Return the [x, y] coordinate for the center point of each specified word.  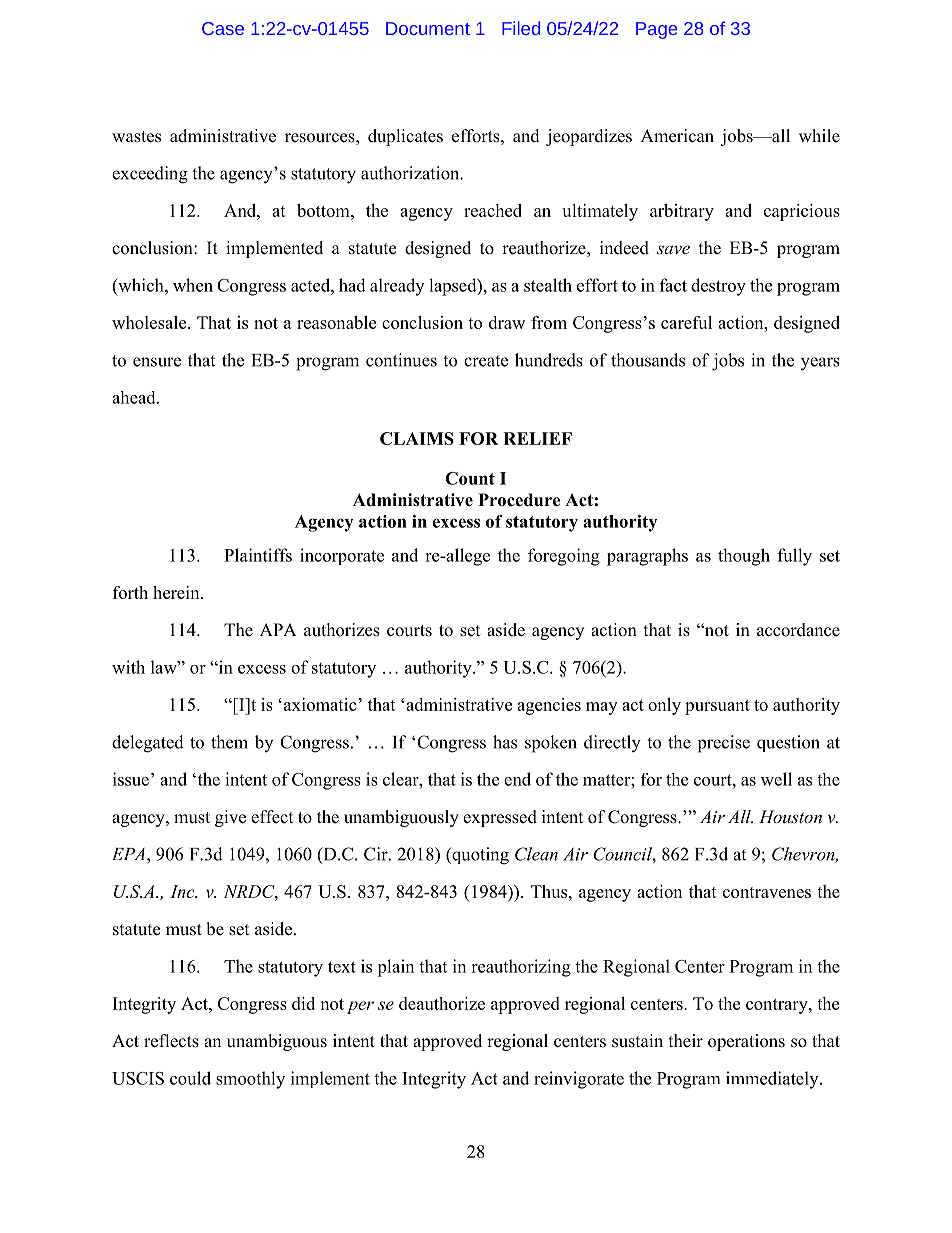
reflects [171, 1041]
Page [656, 30]
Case [223, 28]
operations [746, 1042]
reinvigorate [579, 1080]
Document [428, 28]
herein [177, 592]
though [744, 557]
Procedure [519, 500]
